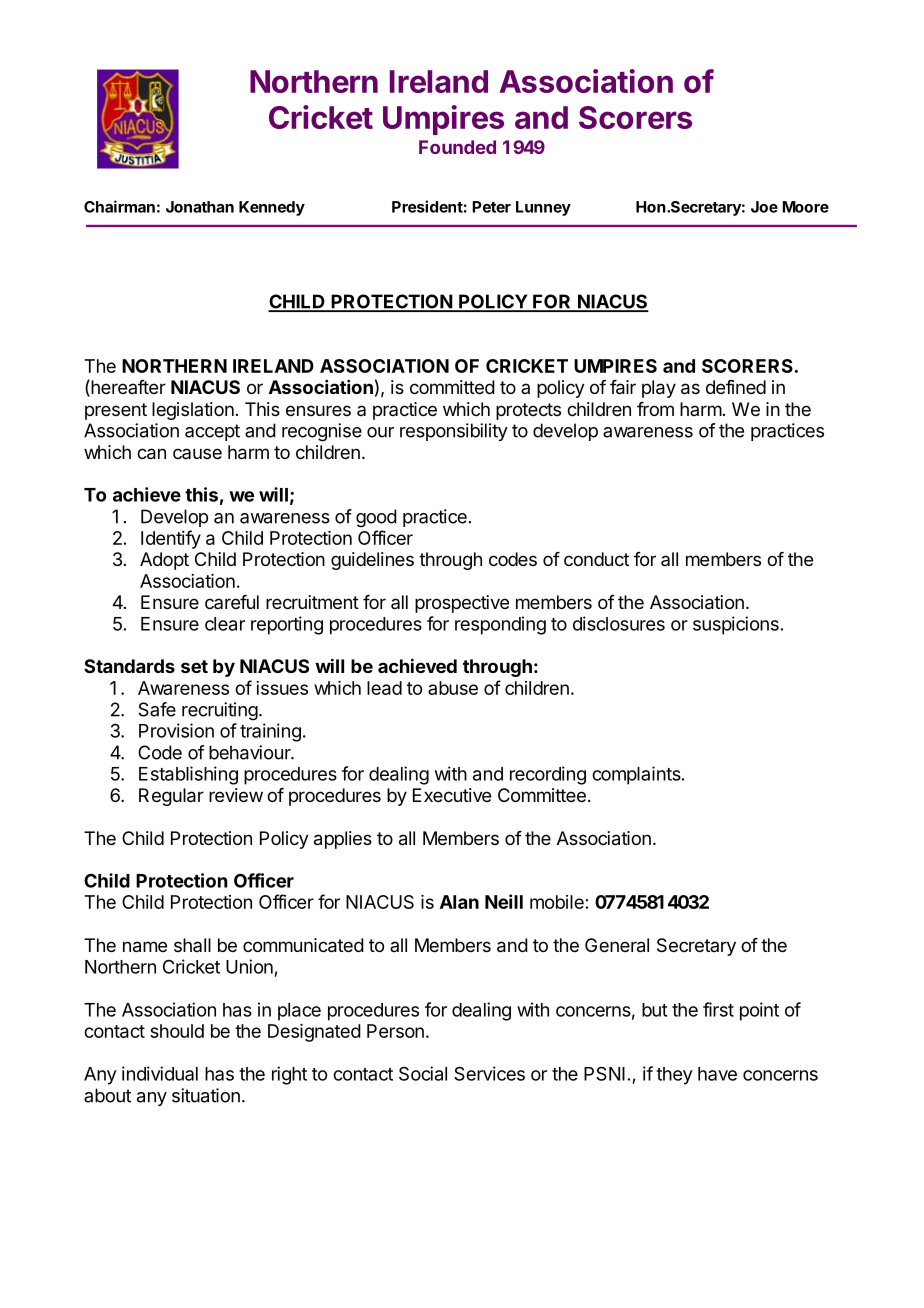 The height and width of the page is (1308, 924). Describe the element at coordinates (717, 1074) in the page. I see `have` at that location.
